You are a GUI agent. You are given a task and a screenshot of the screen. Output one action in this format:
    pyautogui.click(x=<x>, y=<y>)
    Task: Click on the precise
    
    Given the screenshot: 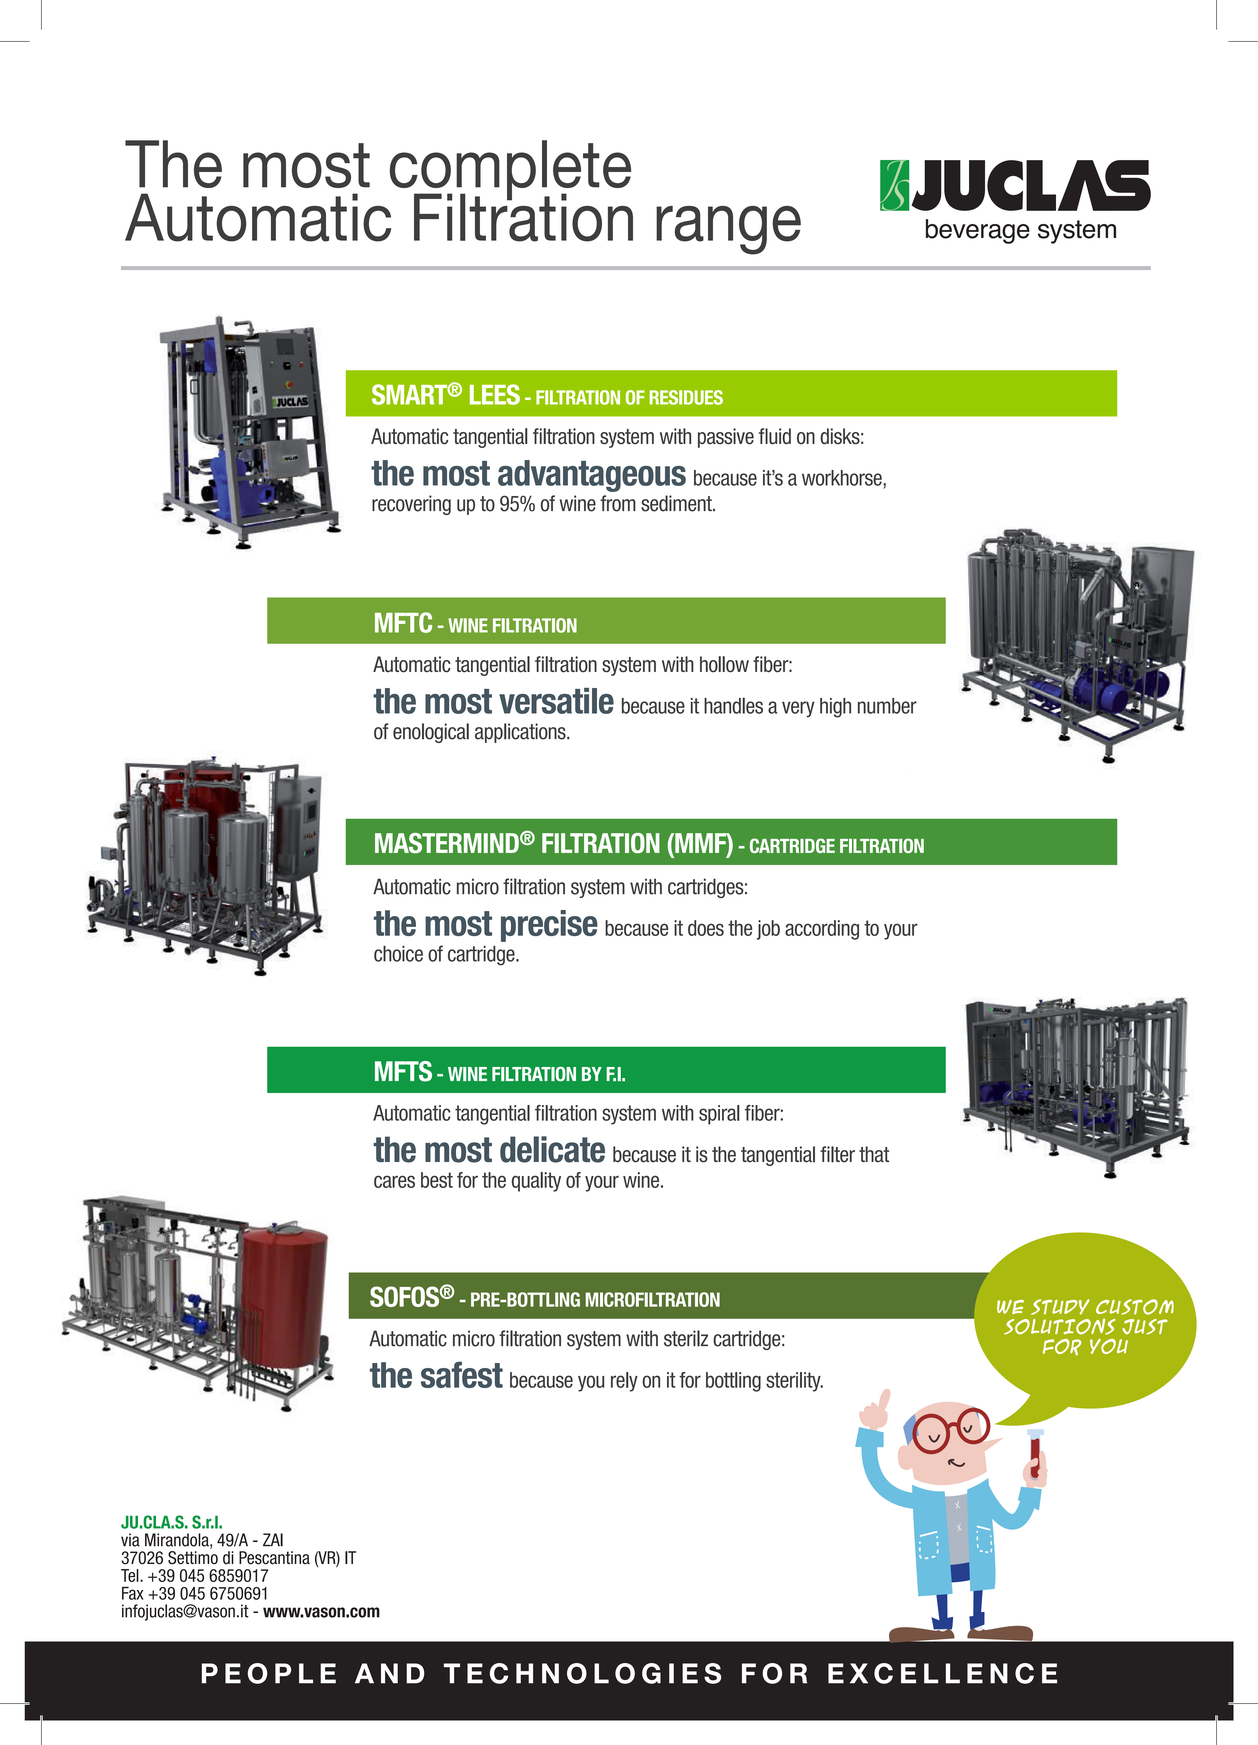 What is the action you would take?
    pyautogui.click(x=549, y=926)
